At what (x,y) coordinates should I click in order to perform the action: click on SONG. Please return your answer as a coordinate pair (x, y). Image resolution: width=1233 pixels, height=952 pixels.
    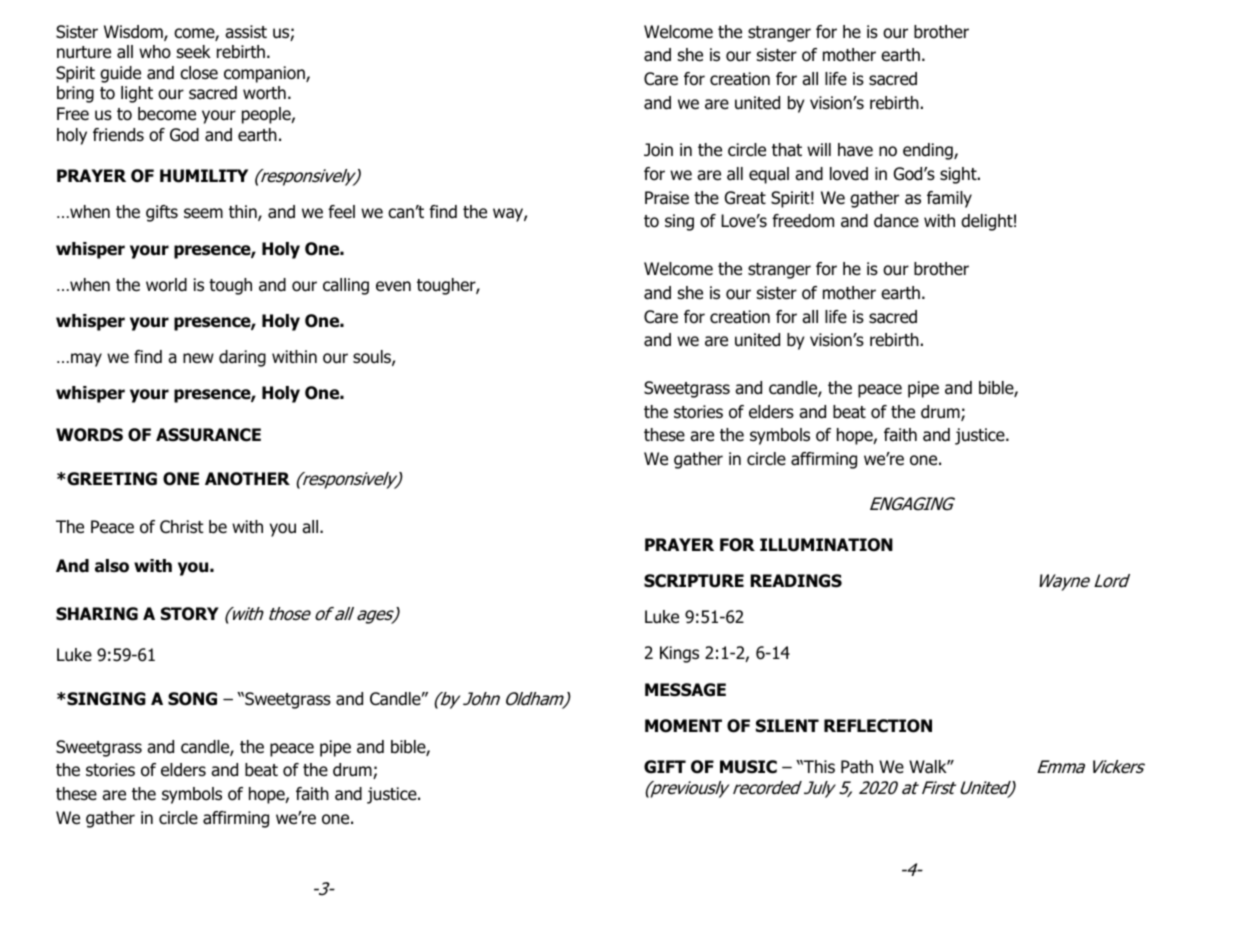
    Looking at the image, I should click on (192, 699).
